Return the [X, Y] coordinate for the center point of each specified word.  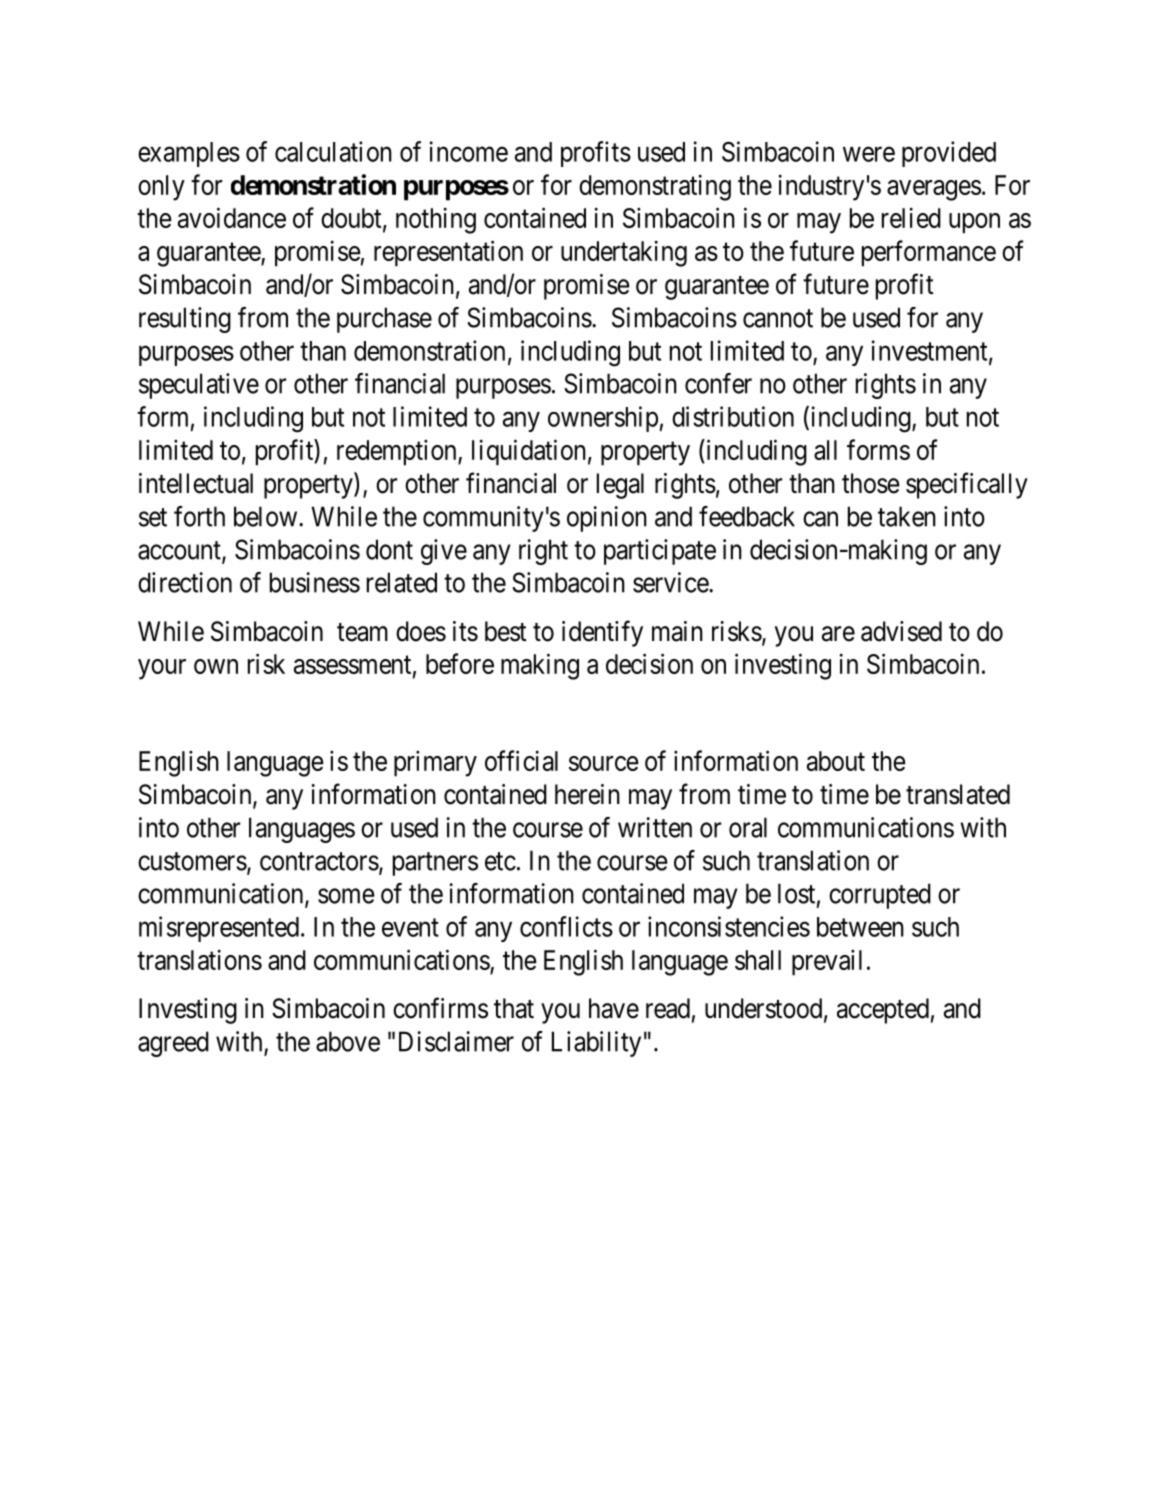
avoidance [232, 217]
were [869, 154]
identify [602, 633]
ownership [603, 419]
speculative [199, 386]
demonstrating [655, 187]
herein [587, 794]
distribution [733, 416]
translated [958, 794]
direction [185, 582]
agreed [173, 1044]
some [346, 896]
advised [901, 631]
